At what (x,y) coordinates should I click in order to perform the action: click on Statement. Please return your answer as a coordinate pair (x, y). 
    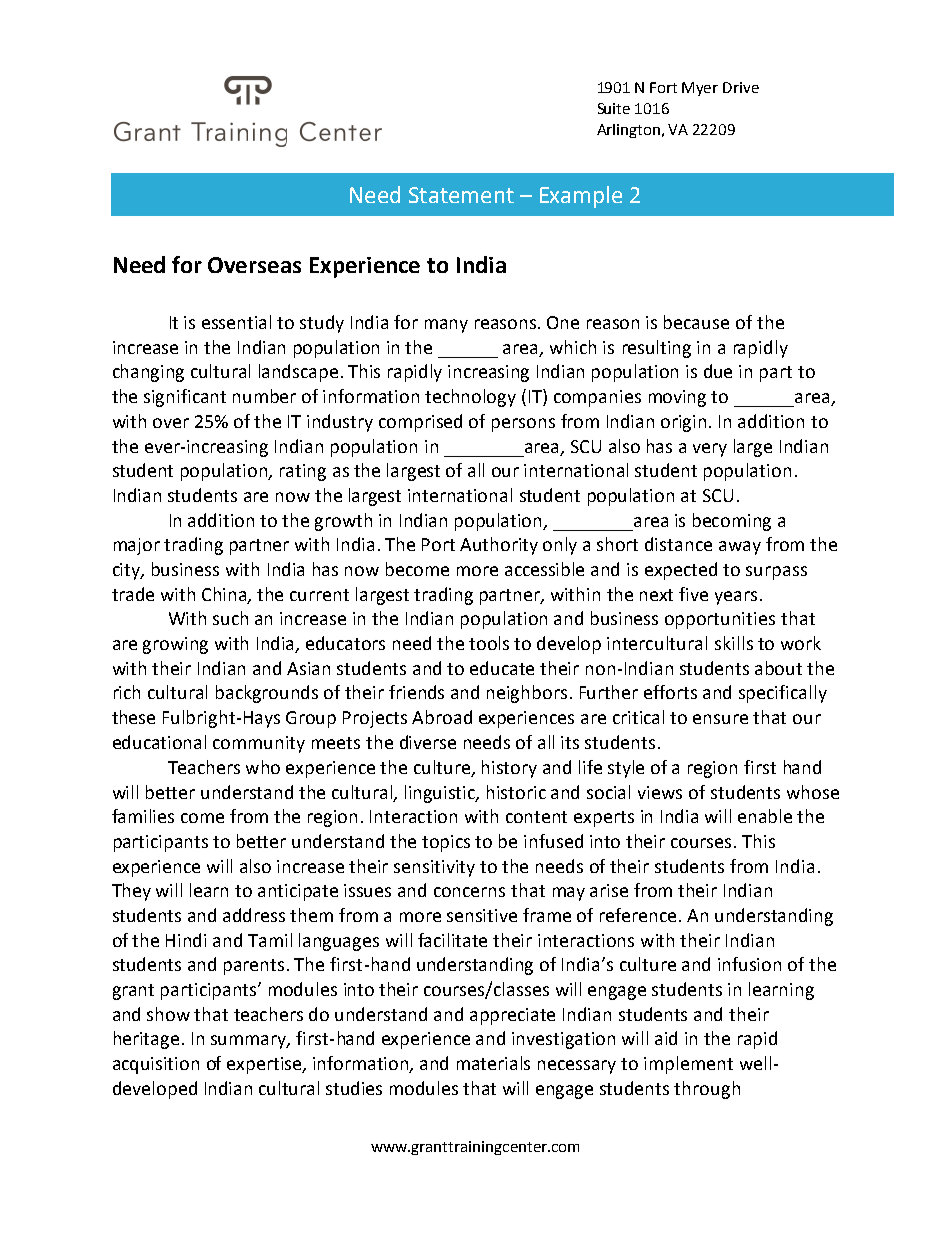
    Looking at the image, I should click on (461, 195).
